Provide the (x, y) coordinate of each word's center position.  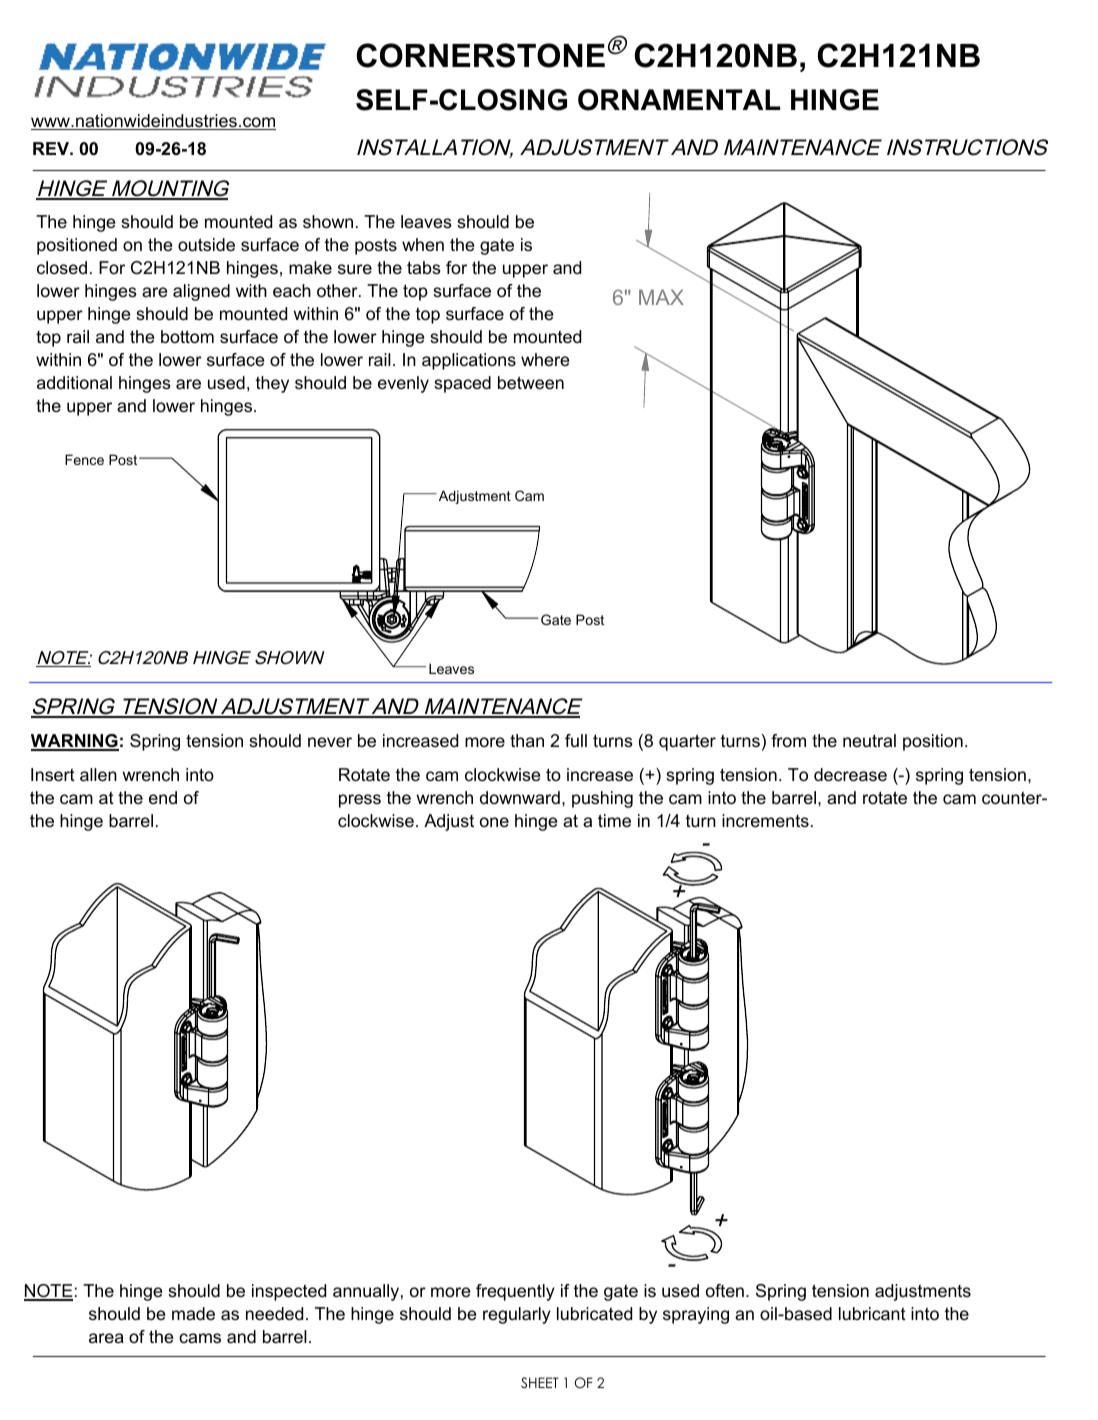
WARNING (75, 742)
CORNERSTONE (480, 55)
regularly (517, 1315)
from (788, 740)
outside (206, 245)
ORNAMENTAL (679, 100)
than (527, 740)
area (106, 1338)
